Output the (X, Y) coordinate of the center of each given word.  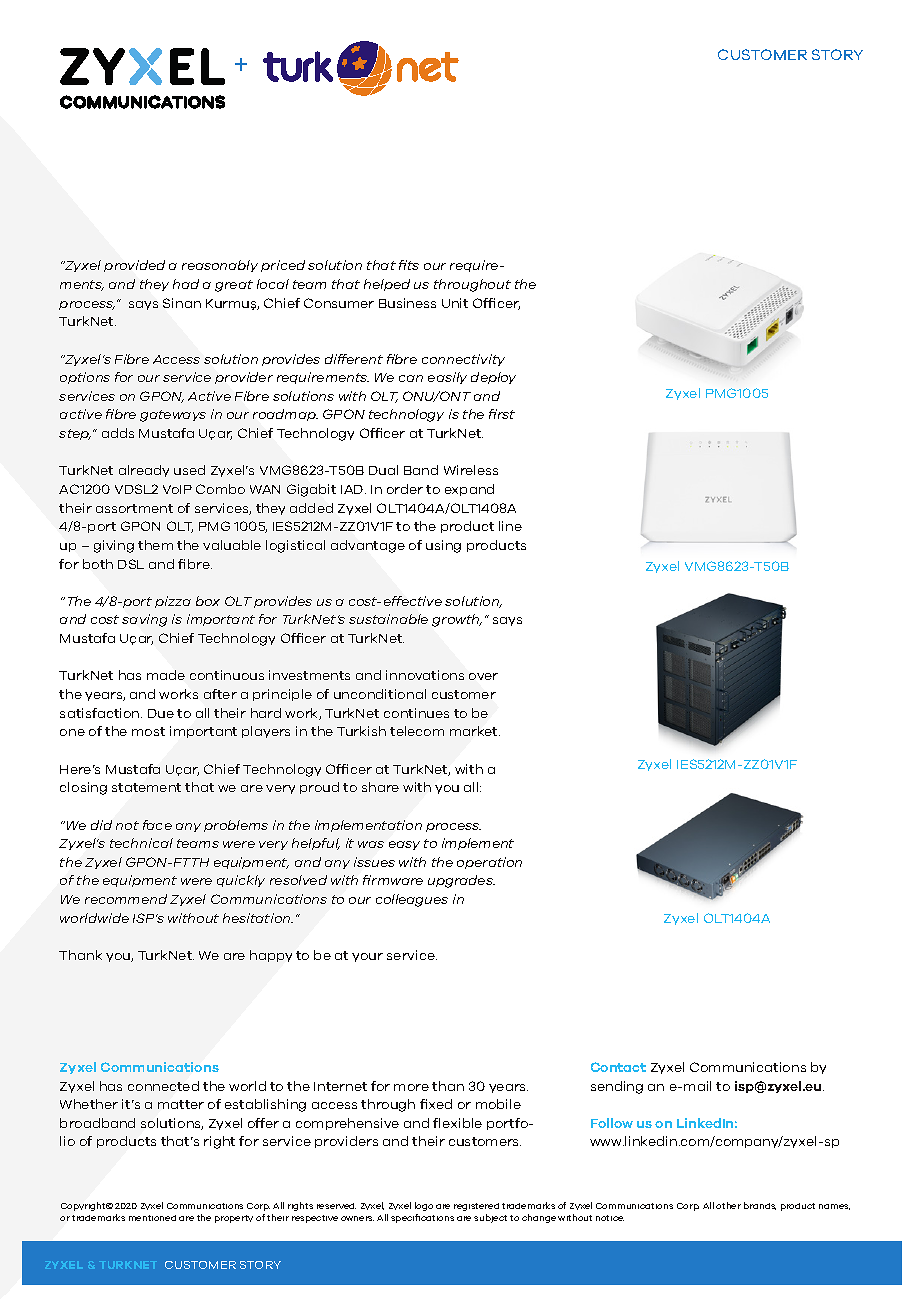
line (510, 526)
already (144, 471)
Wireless (471, 470)
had (186, 284)
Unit (455, 303)
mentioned (152, 1218)
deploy (493, 378)
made (166, 675)
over (483, 676)
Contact (618, 1067)
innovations (425, 675)
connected (163, 1086)
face (157, 825)
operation (489, 863)
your (367, 957)
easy (404, 845)
